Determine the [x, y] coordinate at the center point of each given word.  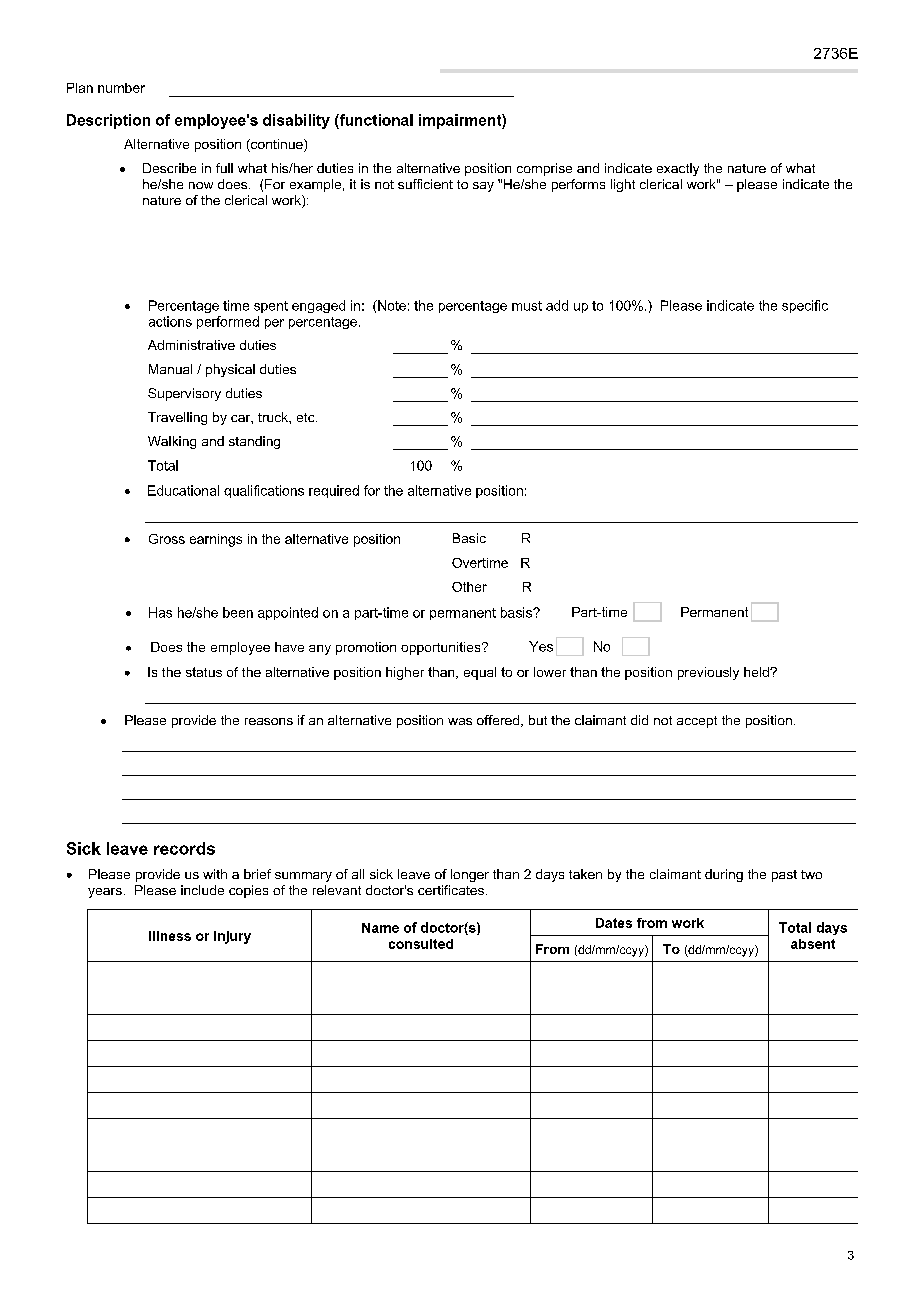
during [724, 875]
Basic [469, 538]
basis [517, 612]
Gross [167, 539]
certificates [451, 890]
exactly [678, 169]
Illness [170, 936]
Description [108, 121]
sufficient [425, 184]
